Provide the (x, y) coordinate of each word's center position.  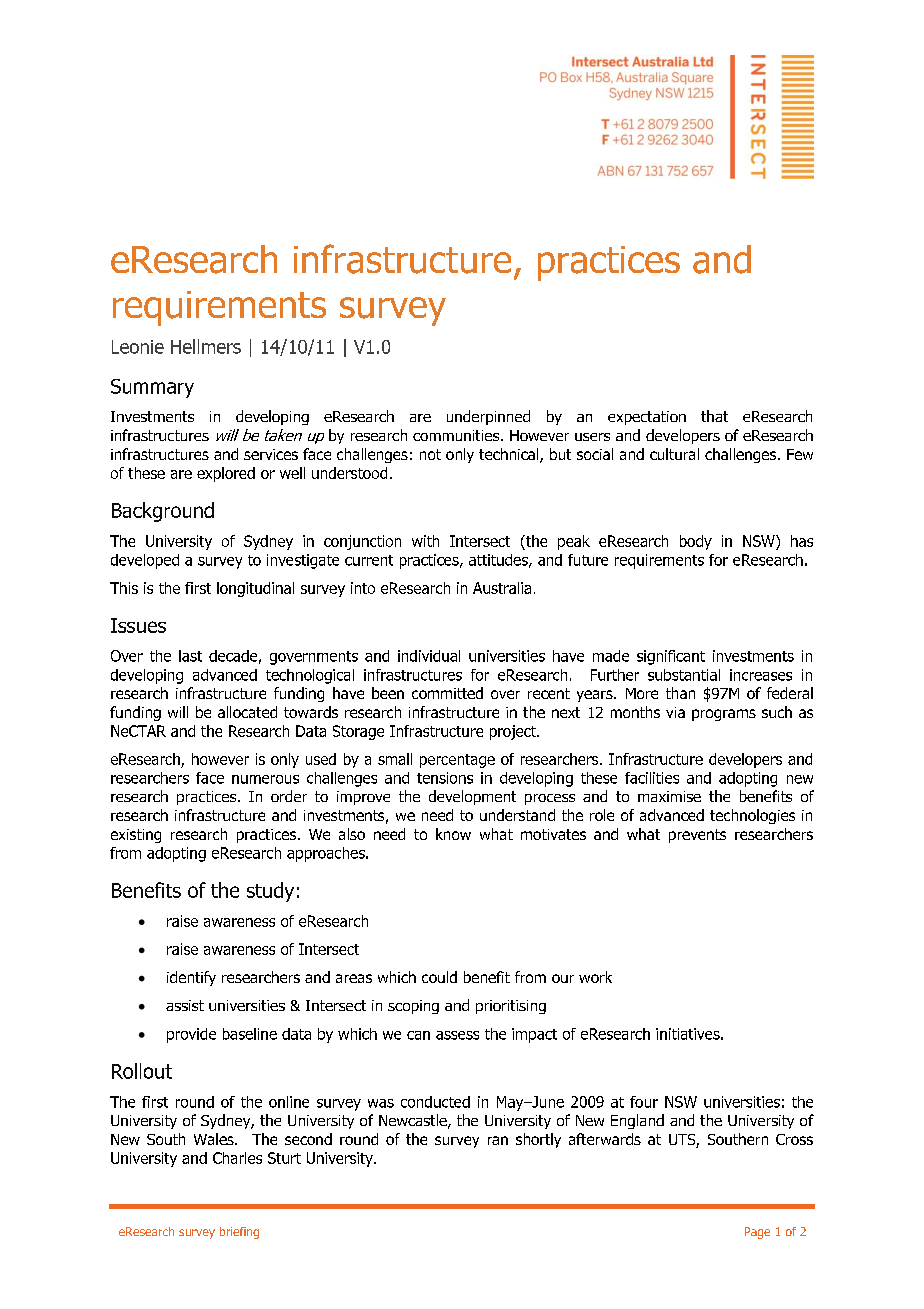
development (472, 797)
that (714, 416)
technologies (752, 816)
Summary (152, 388)
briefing (239, 1233)
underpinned (488, 417)
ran (498, 1140)
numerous (265, 779)
